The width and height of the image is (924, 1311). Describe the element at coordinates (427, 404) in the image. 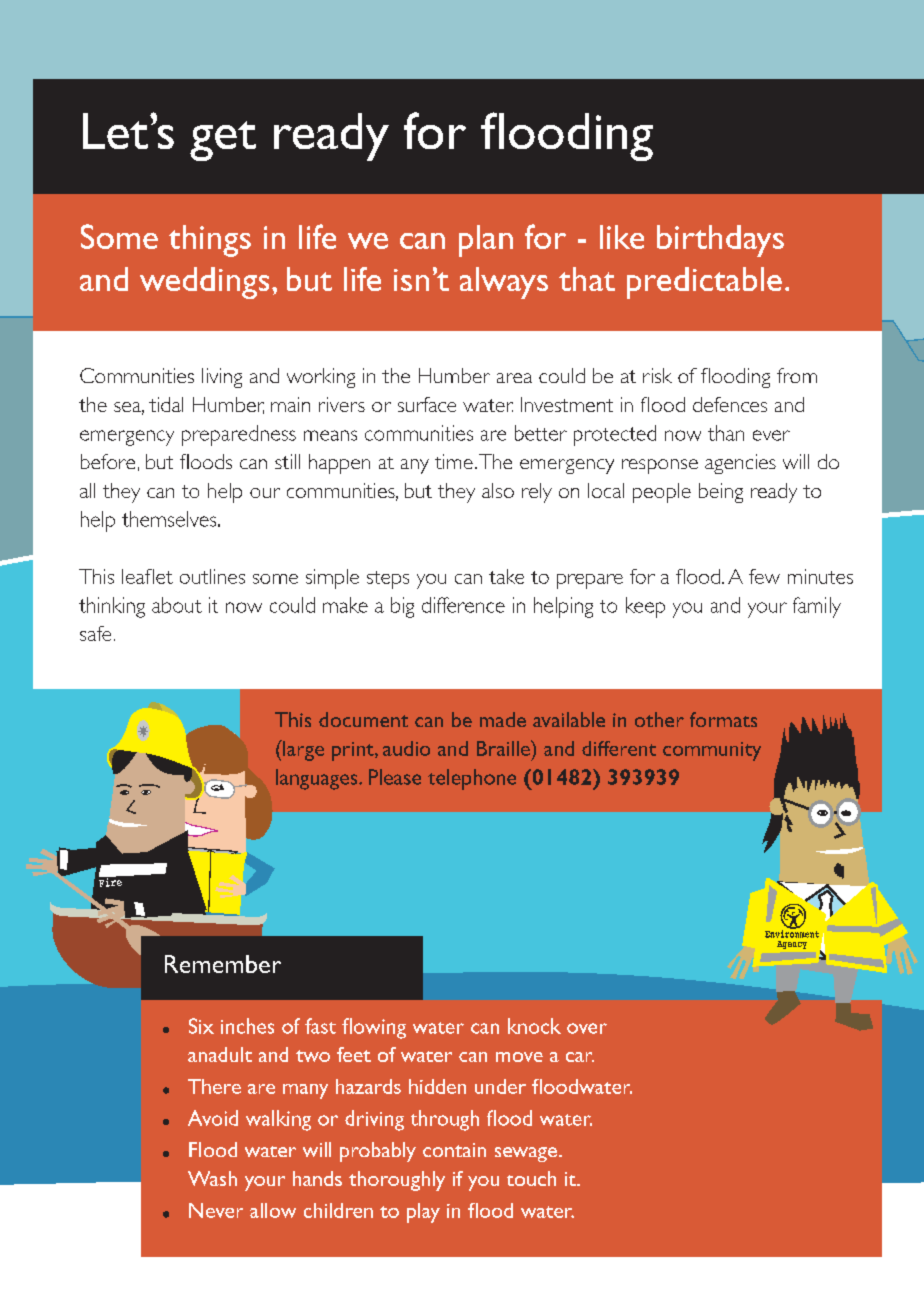

I see `surface` at that location.
